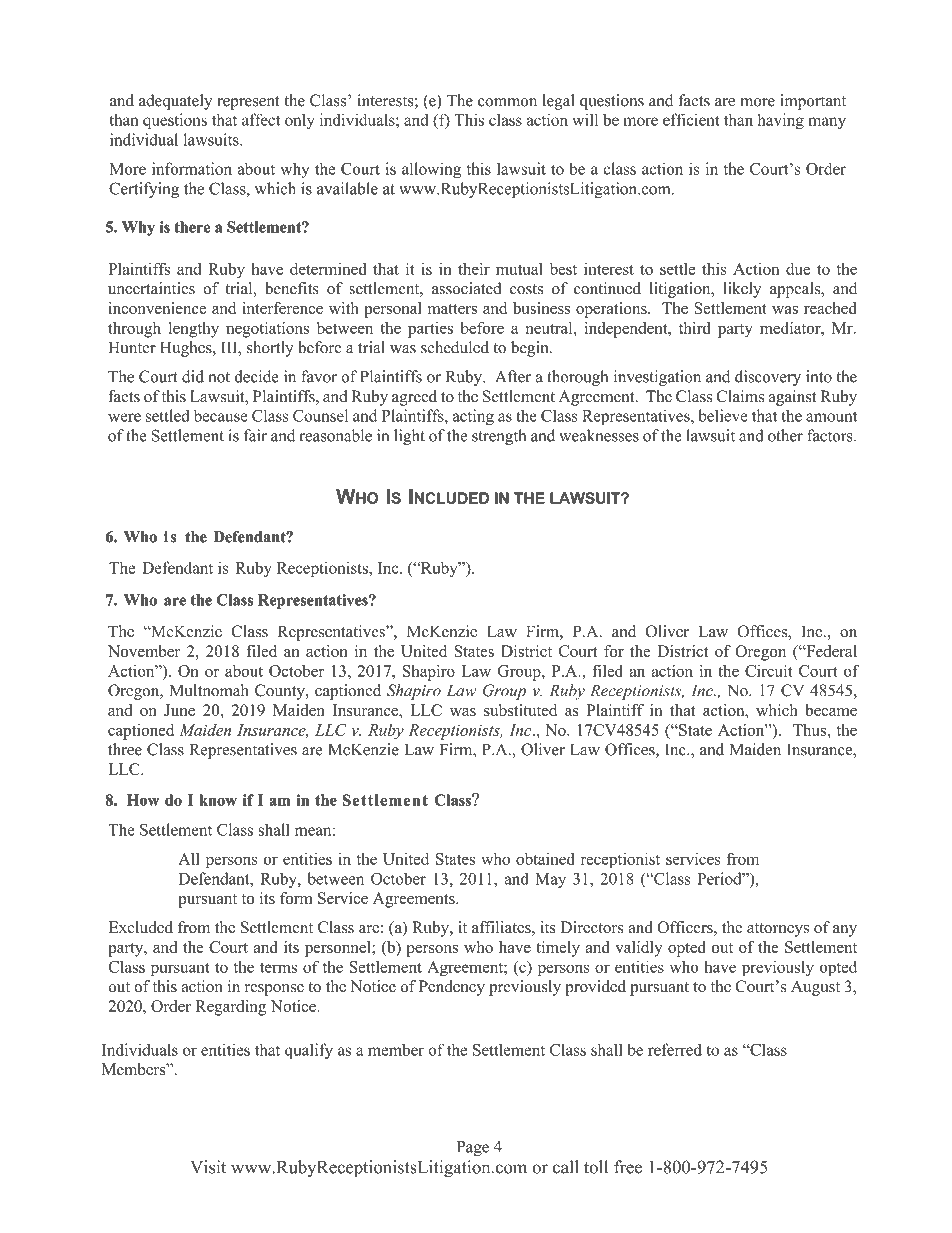 The image size is (952, 1233). Describe the element at coordinates (628, 1167) in the screenshot. I see `free` at that location.
